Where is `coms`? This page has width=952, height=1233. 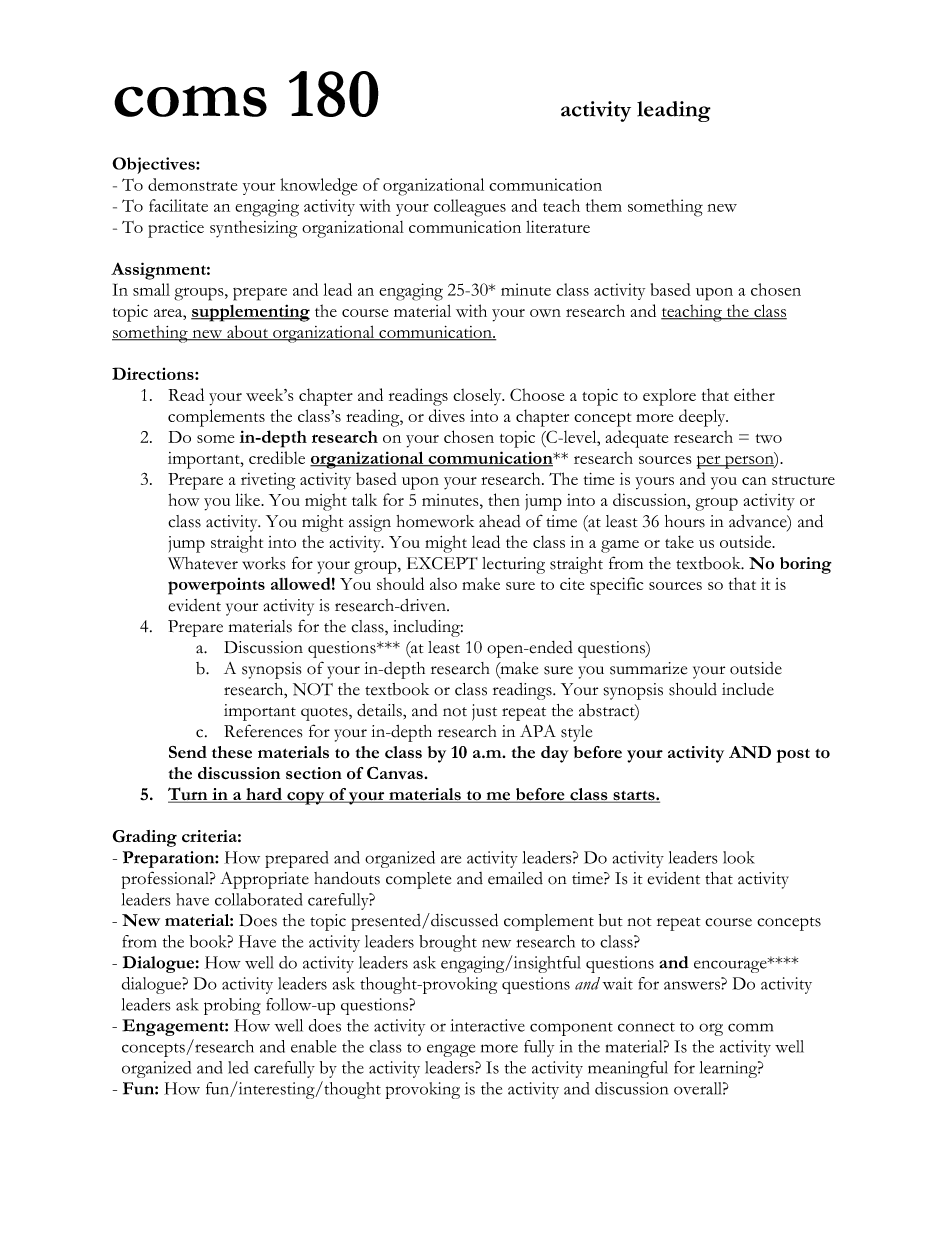
coms is located at coordinates (190, 101).
